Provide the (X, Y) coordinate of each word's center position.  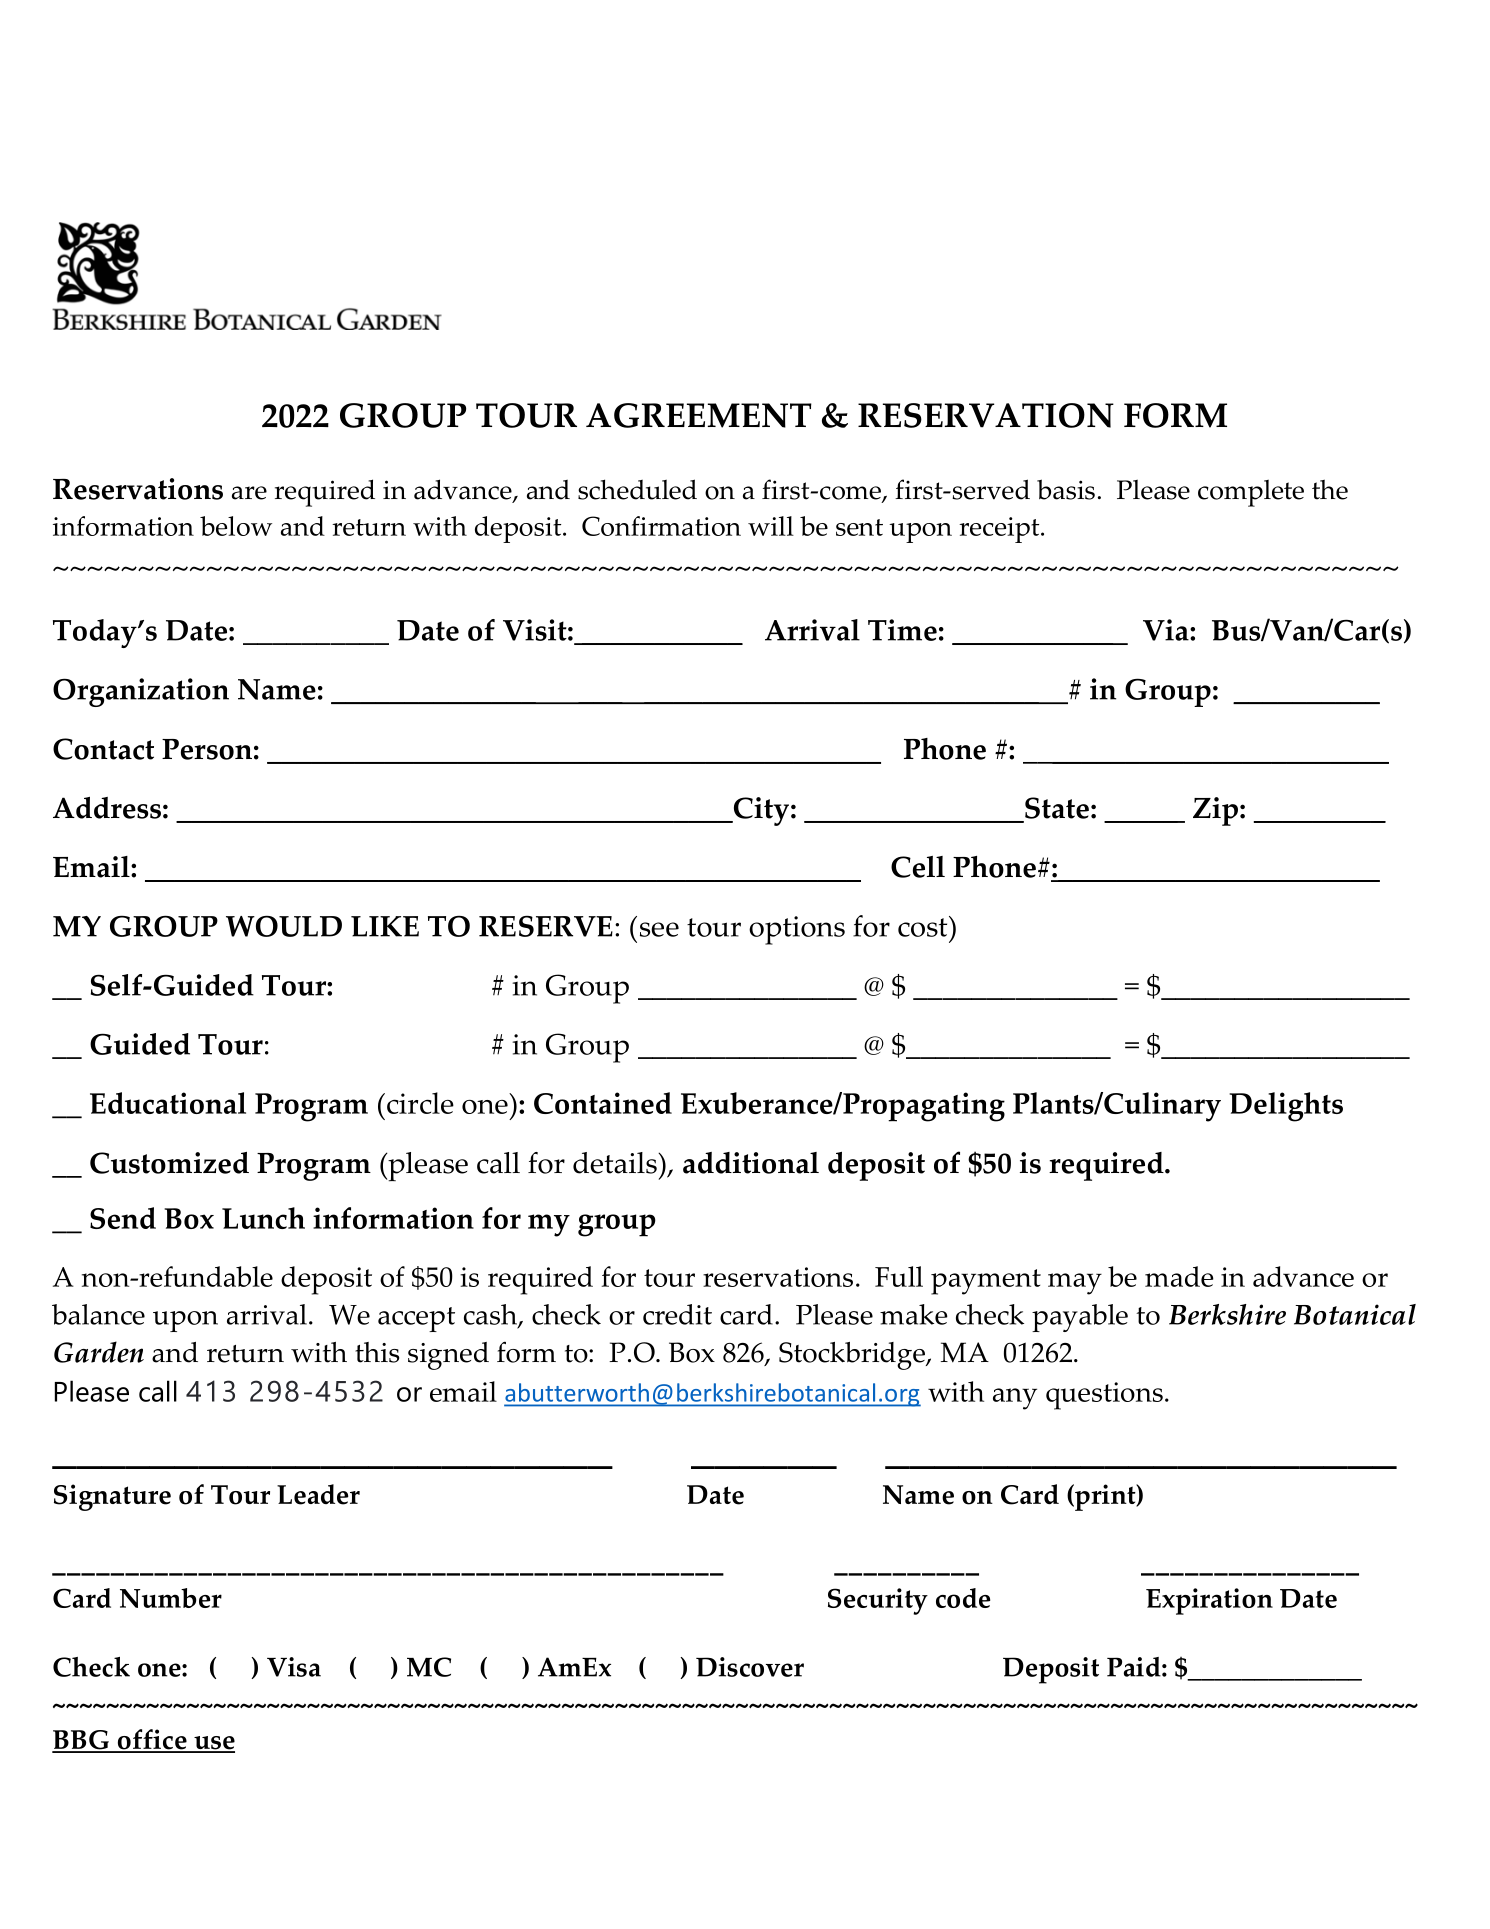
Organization (141, 692)
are (249, 493)
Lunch (263, 1218)
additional (751, 1163)
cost (924, 926)
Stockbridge (853, 1356)
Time (902, 630)
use (213, 1744)
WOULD (284, 926)
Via (1167, 630)
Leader (318, 1494)
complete (1251, 493)
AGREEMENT (699, 415)
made (1179, 1276)
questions (1104, 1396)
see (659, 929)
